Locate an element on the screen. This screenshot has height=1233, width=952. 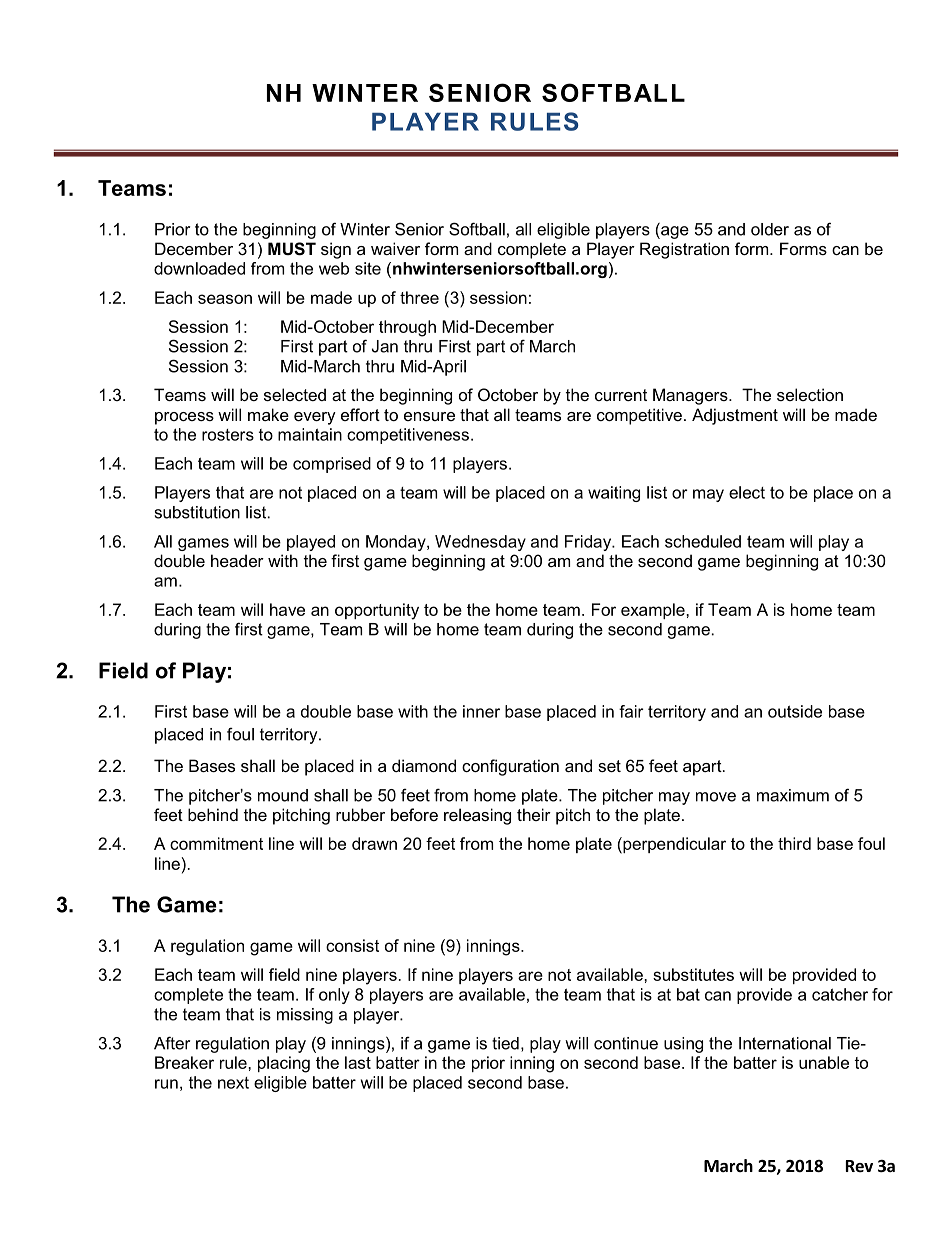
Wednesday is located at coordinates (480, 543).
